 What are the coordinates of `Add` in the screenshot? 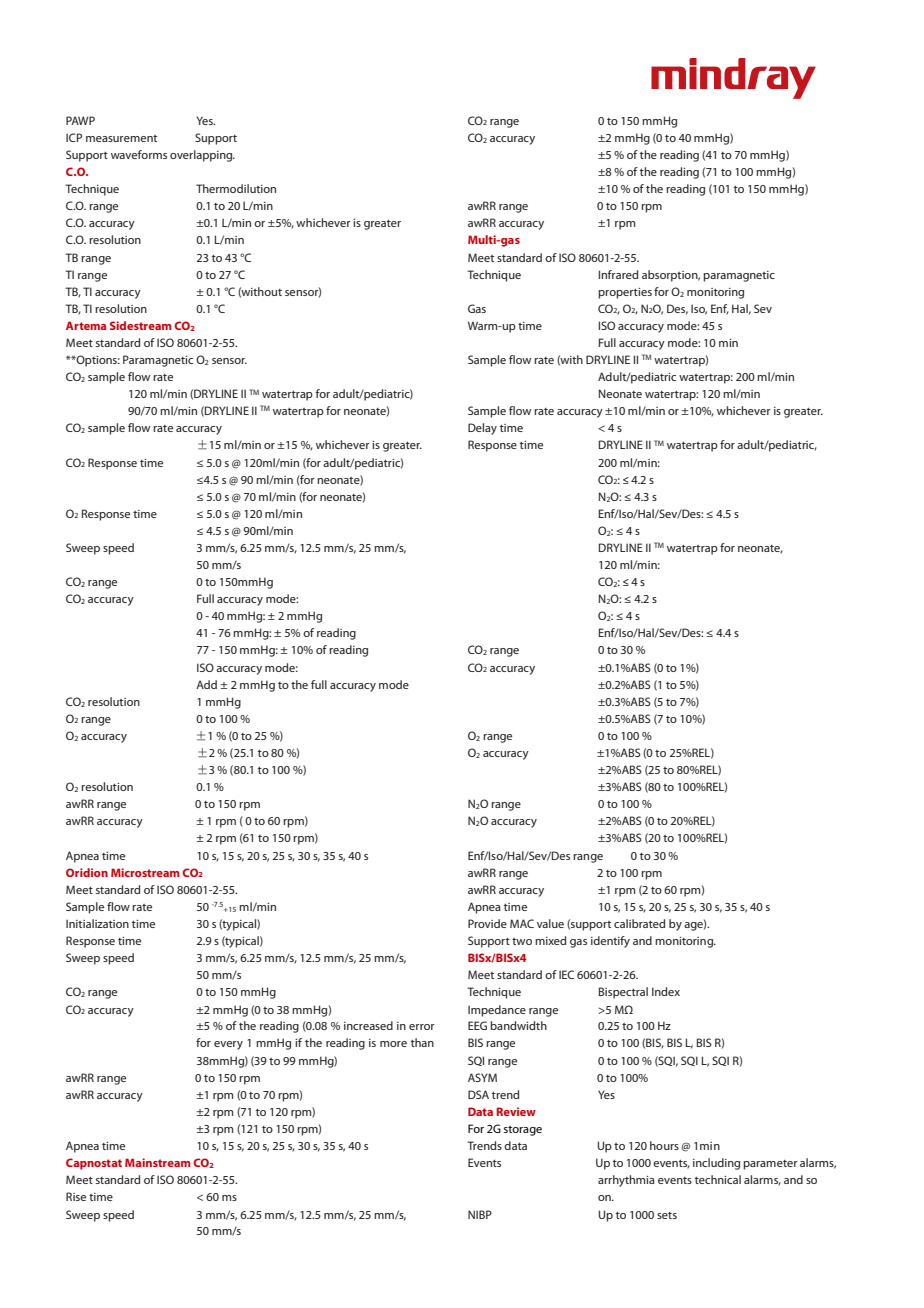 It's located at (206, 684).
